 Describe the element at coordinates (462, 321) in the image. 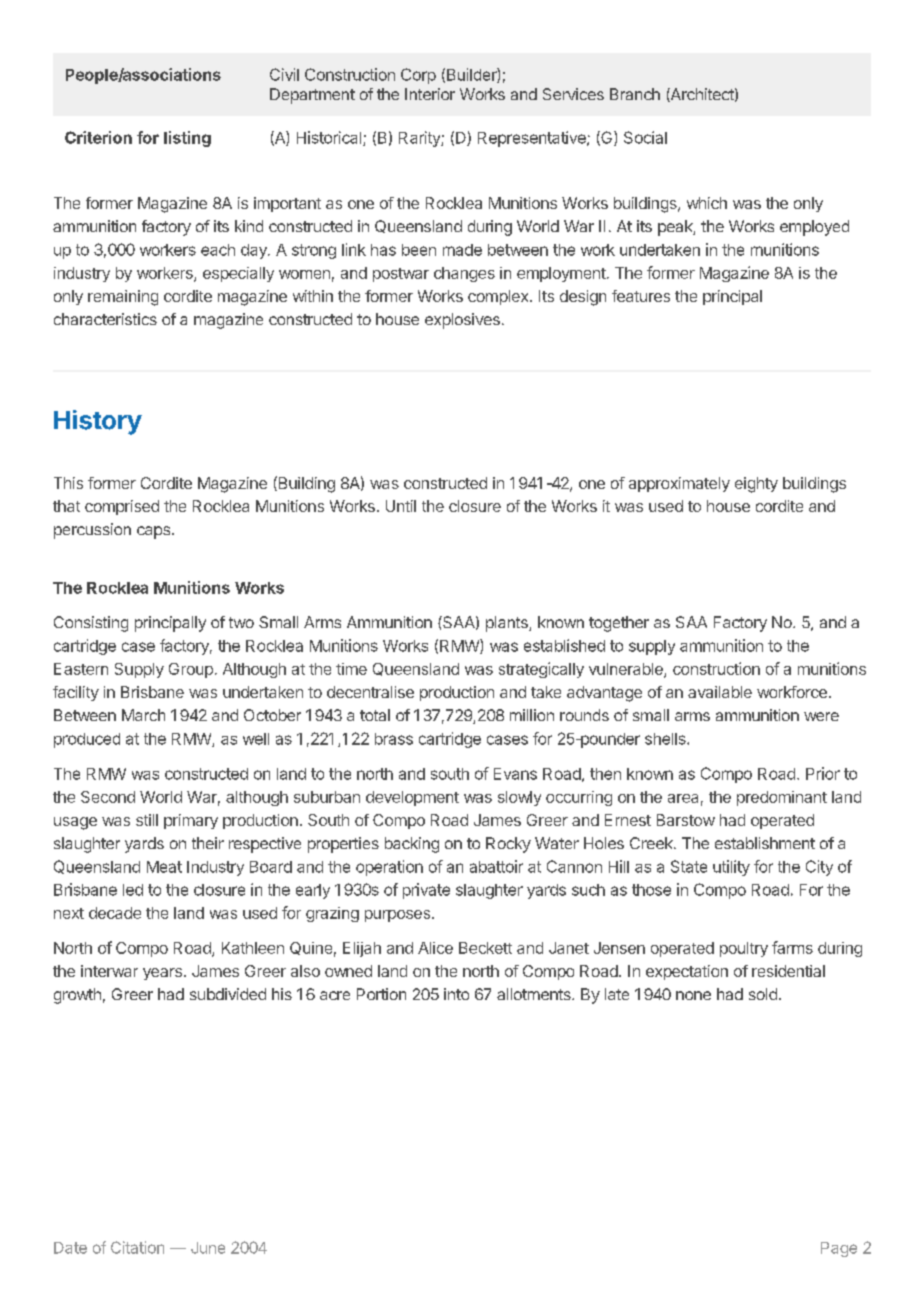

I see `explosives` at that location.
